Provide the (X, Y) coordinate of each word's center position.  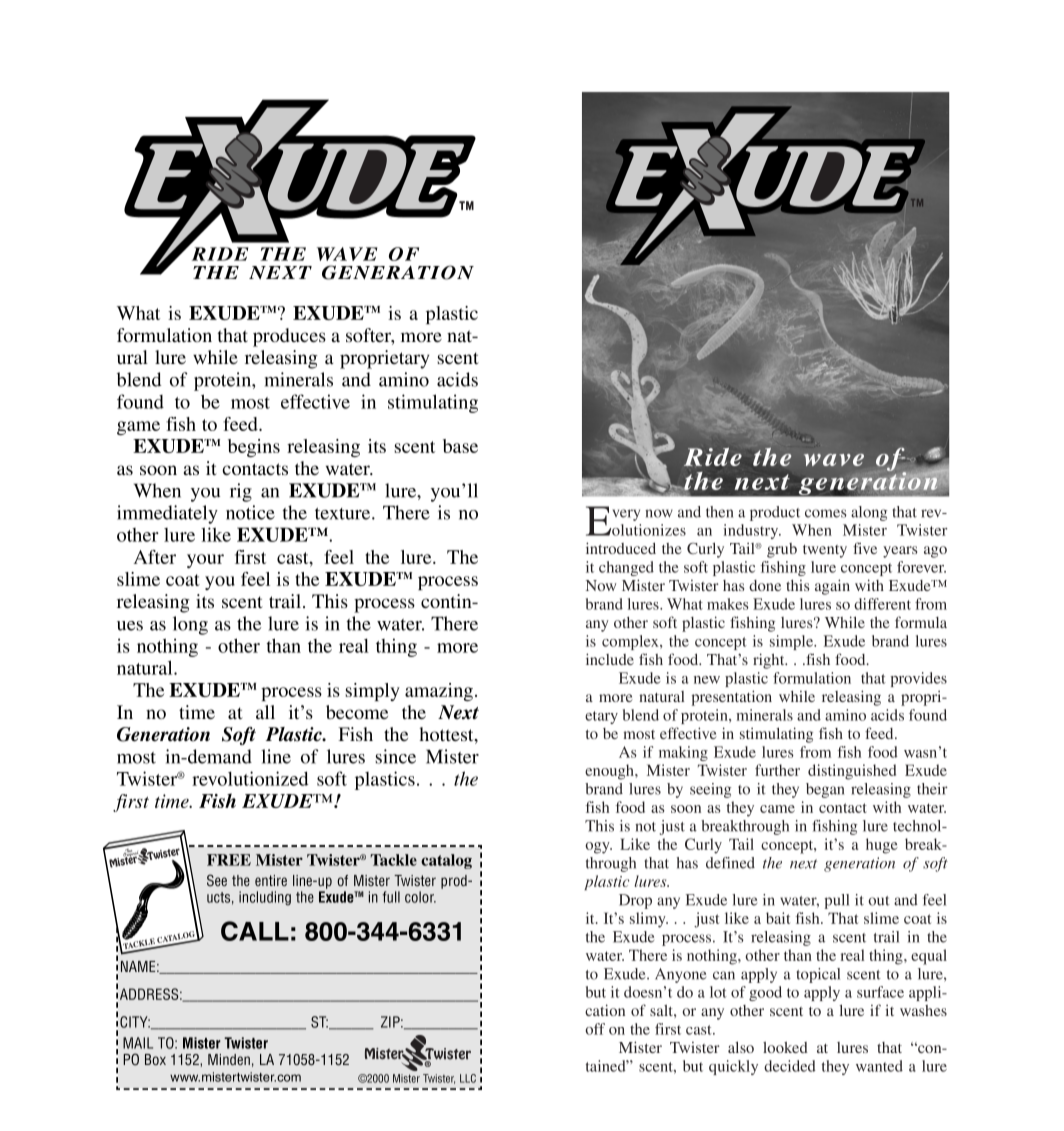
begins (254, 448)
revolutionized (250, 778)
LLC (468, 1078)
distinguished (852, 772)
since (395, 756)
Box (155, 1059)
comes (826, 513)
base (460, 446)
